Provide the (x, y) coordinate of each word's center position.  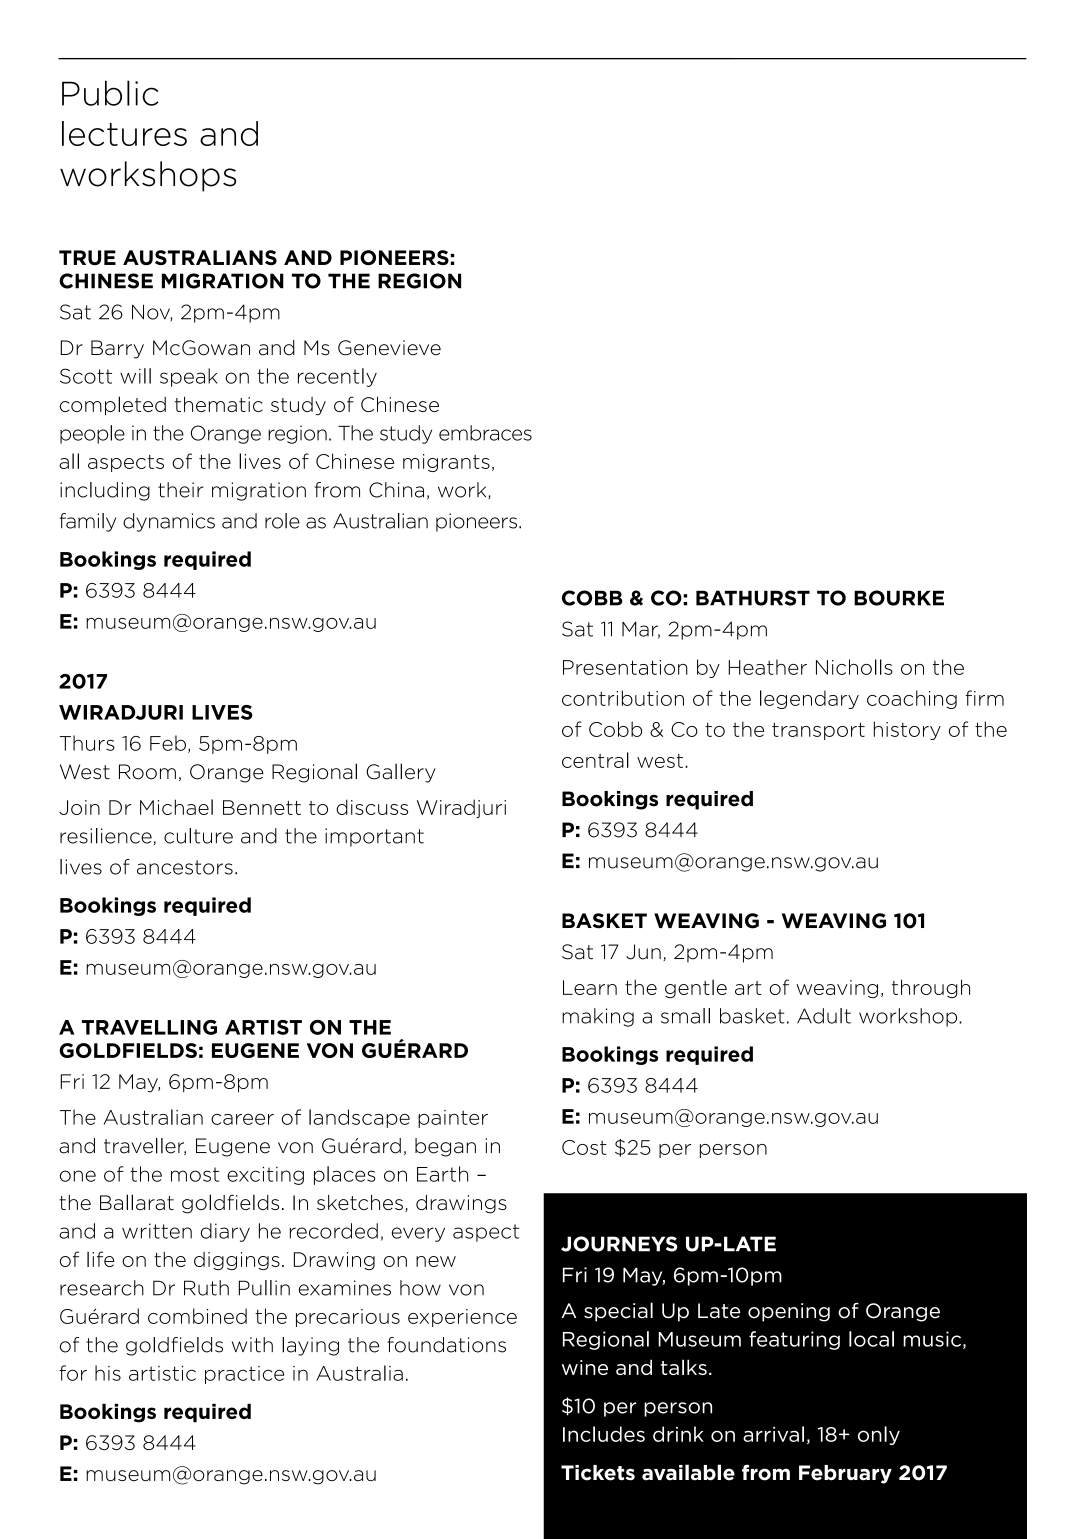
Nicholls (854, 667)
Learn (590, 987)
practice (244, 1375)
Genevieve (389, 348)
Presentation (625, 667)
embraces (485, 433)
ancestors (185, 867)
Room (147, 772)
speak (189, 377)
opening (789, 1312)
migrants (446, 463)
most (195, 1174)
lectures (124, 133)
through (931, 988)
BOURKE (899, 598)
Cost (584, 1147)
